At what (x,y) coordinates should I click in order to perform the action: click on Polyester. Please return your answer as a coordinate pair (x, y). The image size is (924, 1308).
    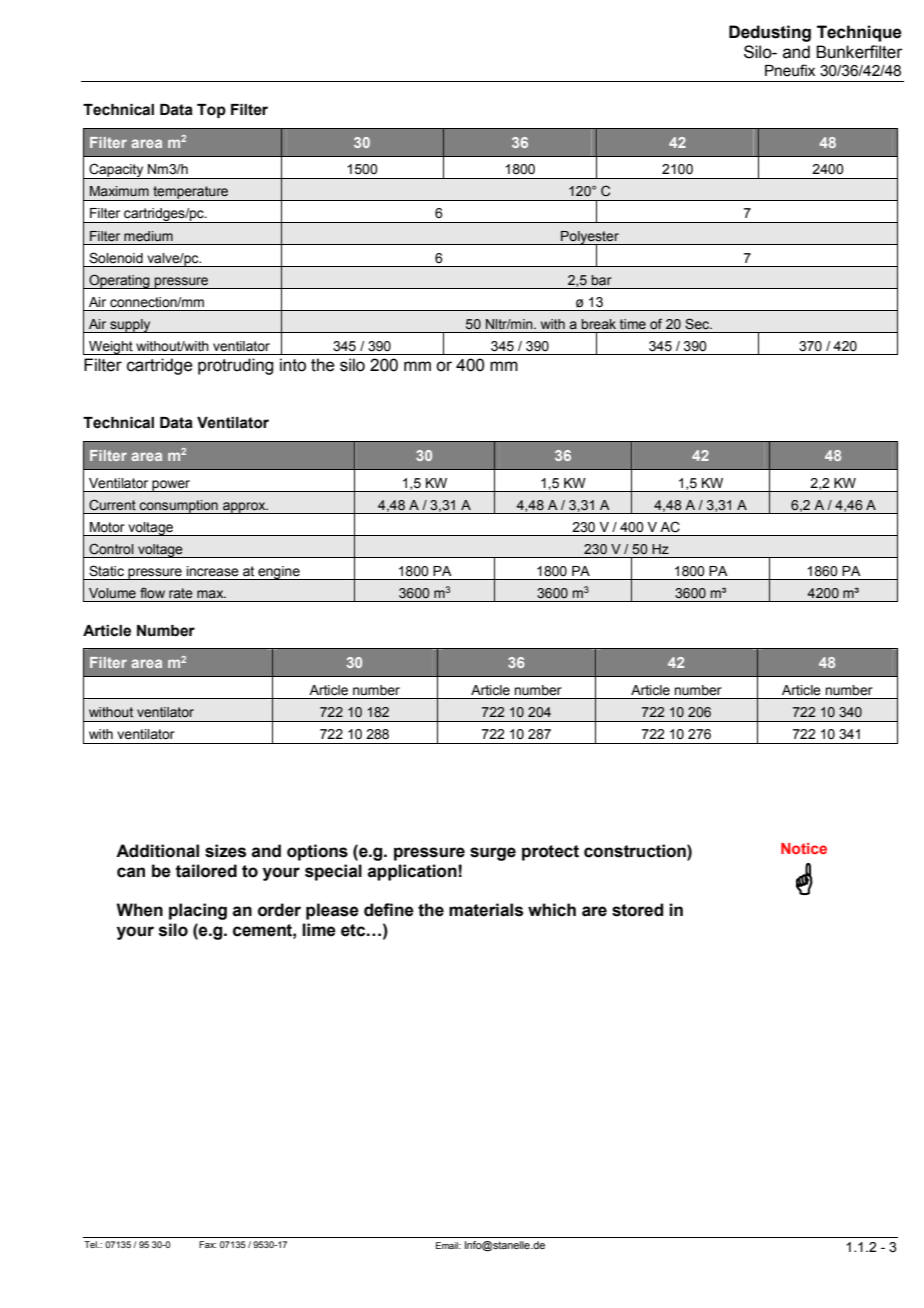
    Looking at the image, I should click on (590, 238).
